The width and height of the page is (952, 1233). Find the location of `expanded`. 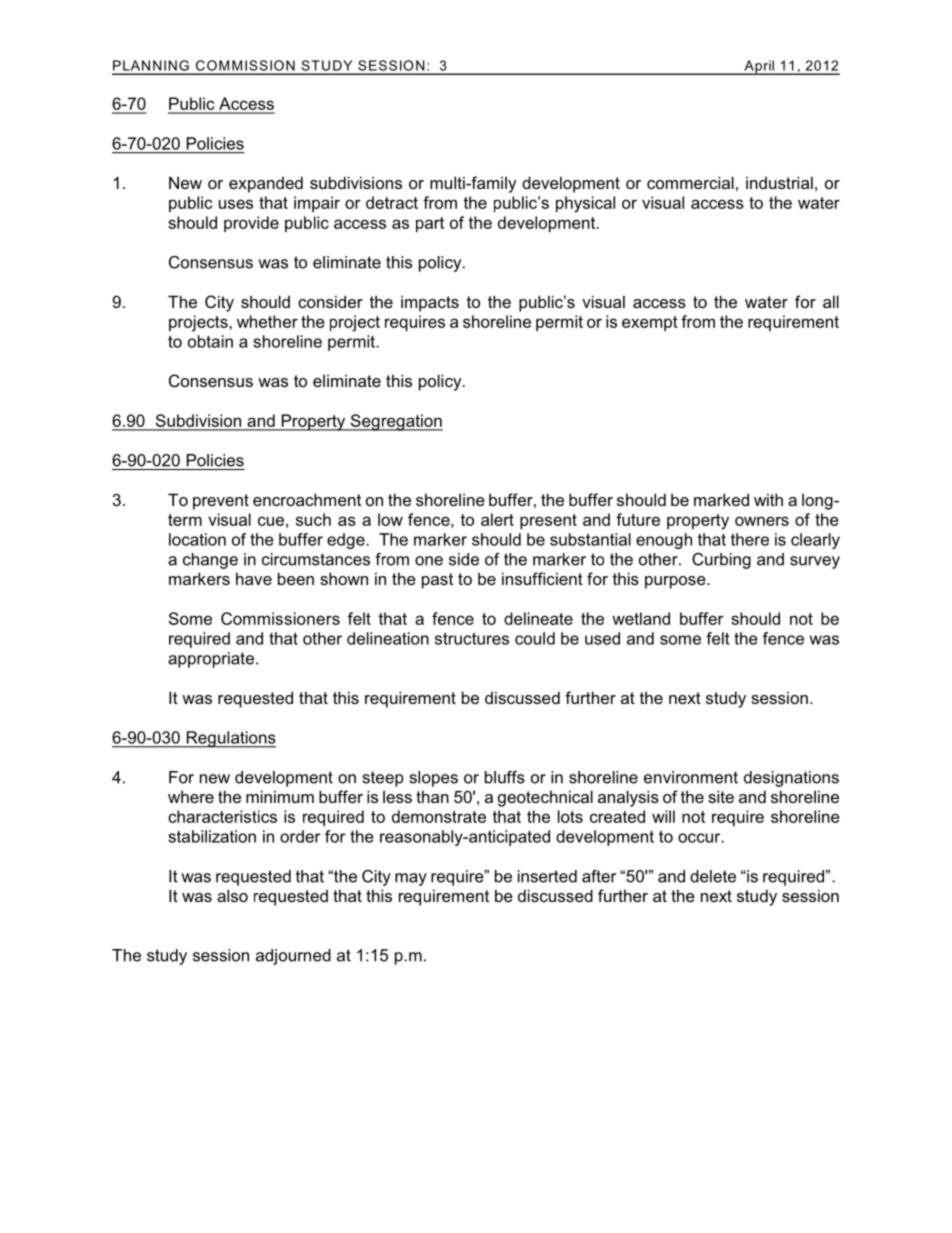

expanded is located at coordinates (266, 184).
